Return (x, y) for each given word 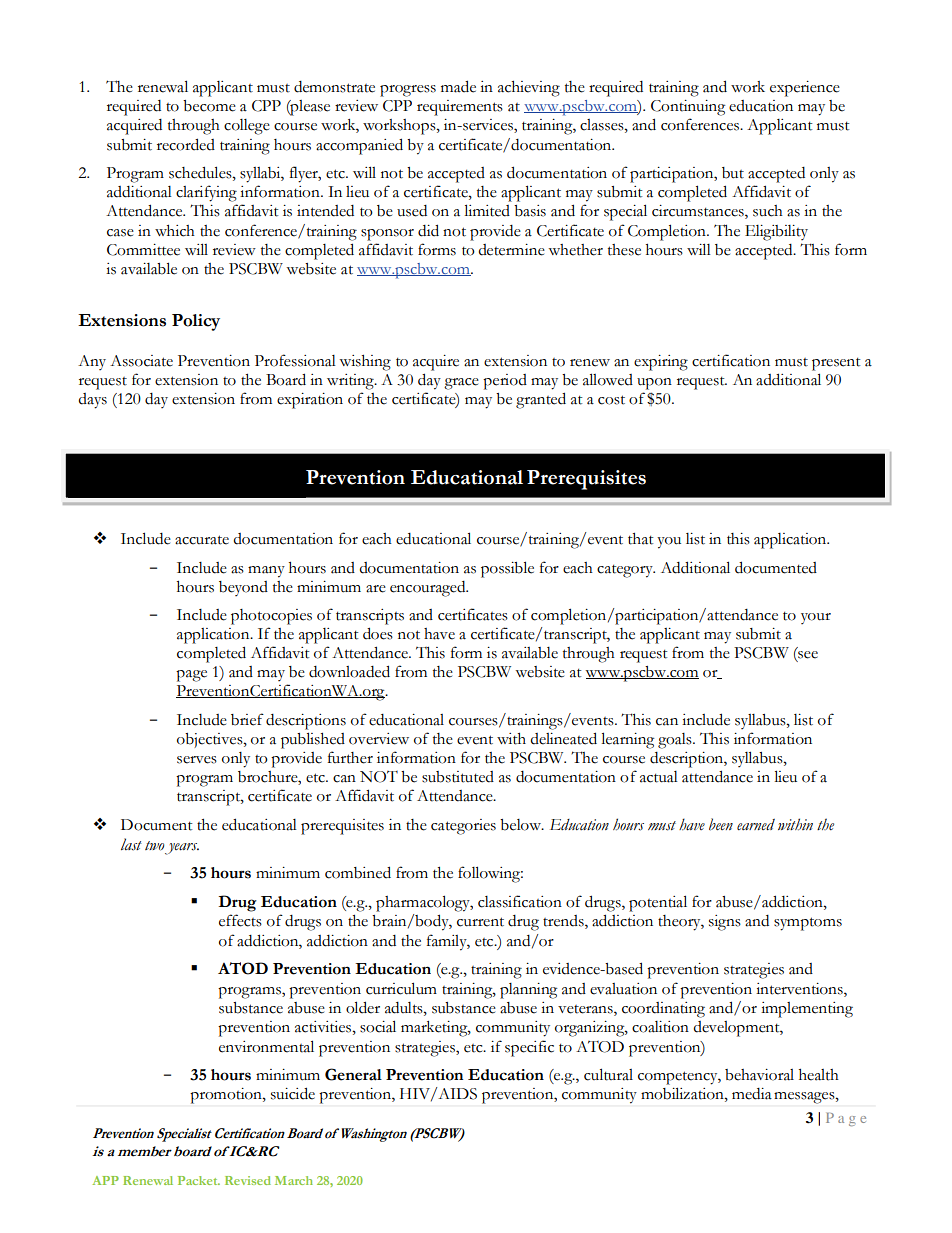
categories (463, 827)
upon (654, 384)
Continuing (688, 108)
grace (461, 384)
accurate (202, 540)
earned (756, 825)
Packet (199, 1180)
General (353, 1074)
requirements (460, 108)
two (154, 846)
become (209, 106)
